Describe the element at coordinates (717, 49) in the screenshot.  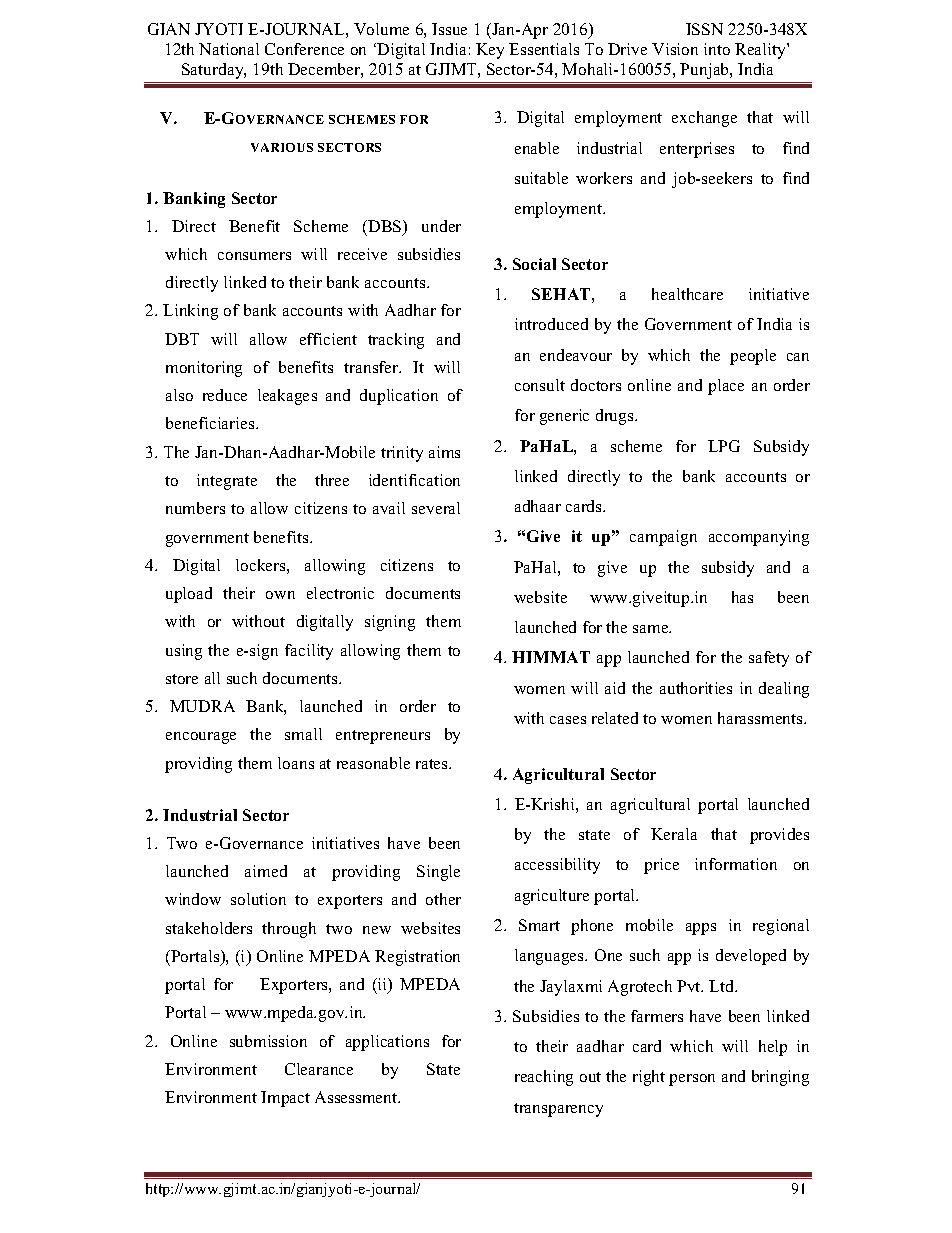
I see `into` at that location.
